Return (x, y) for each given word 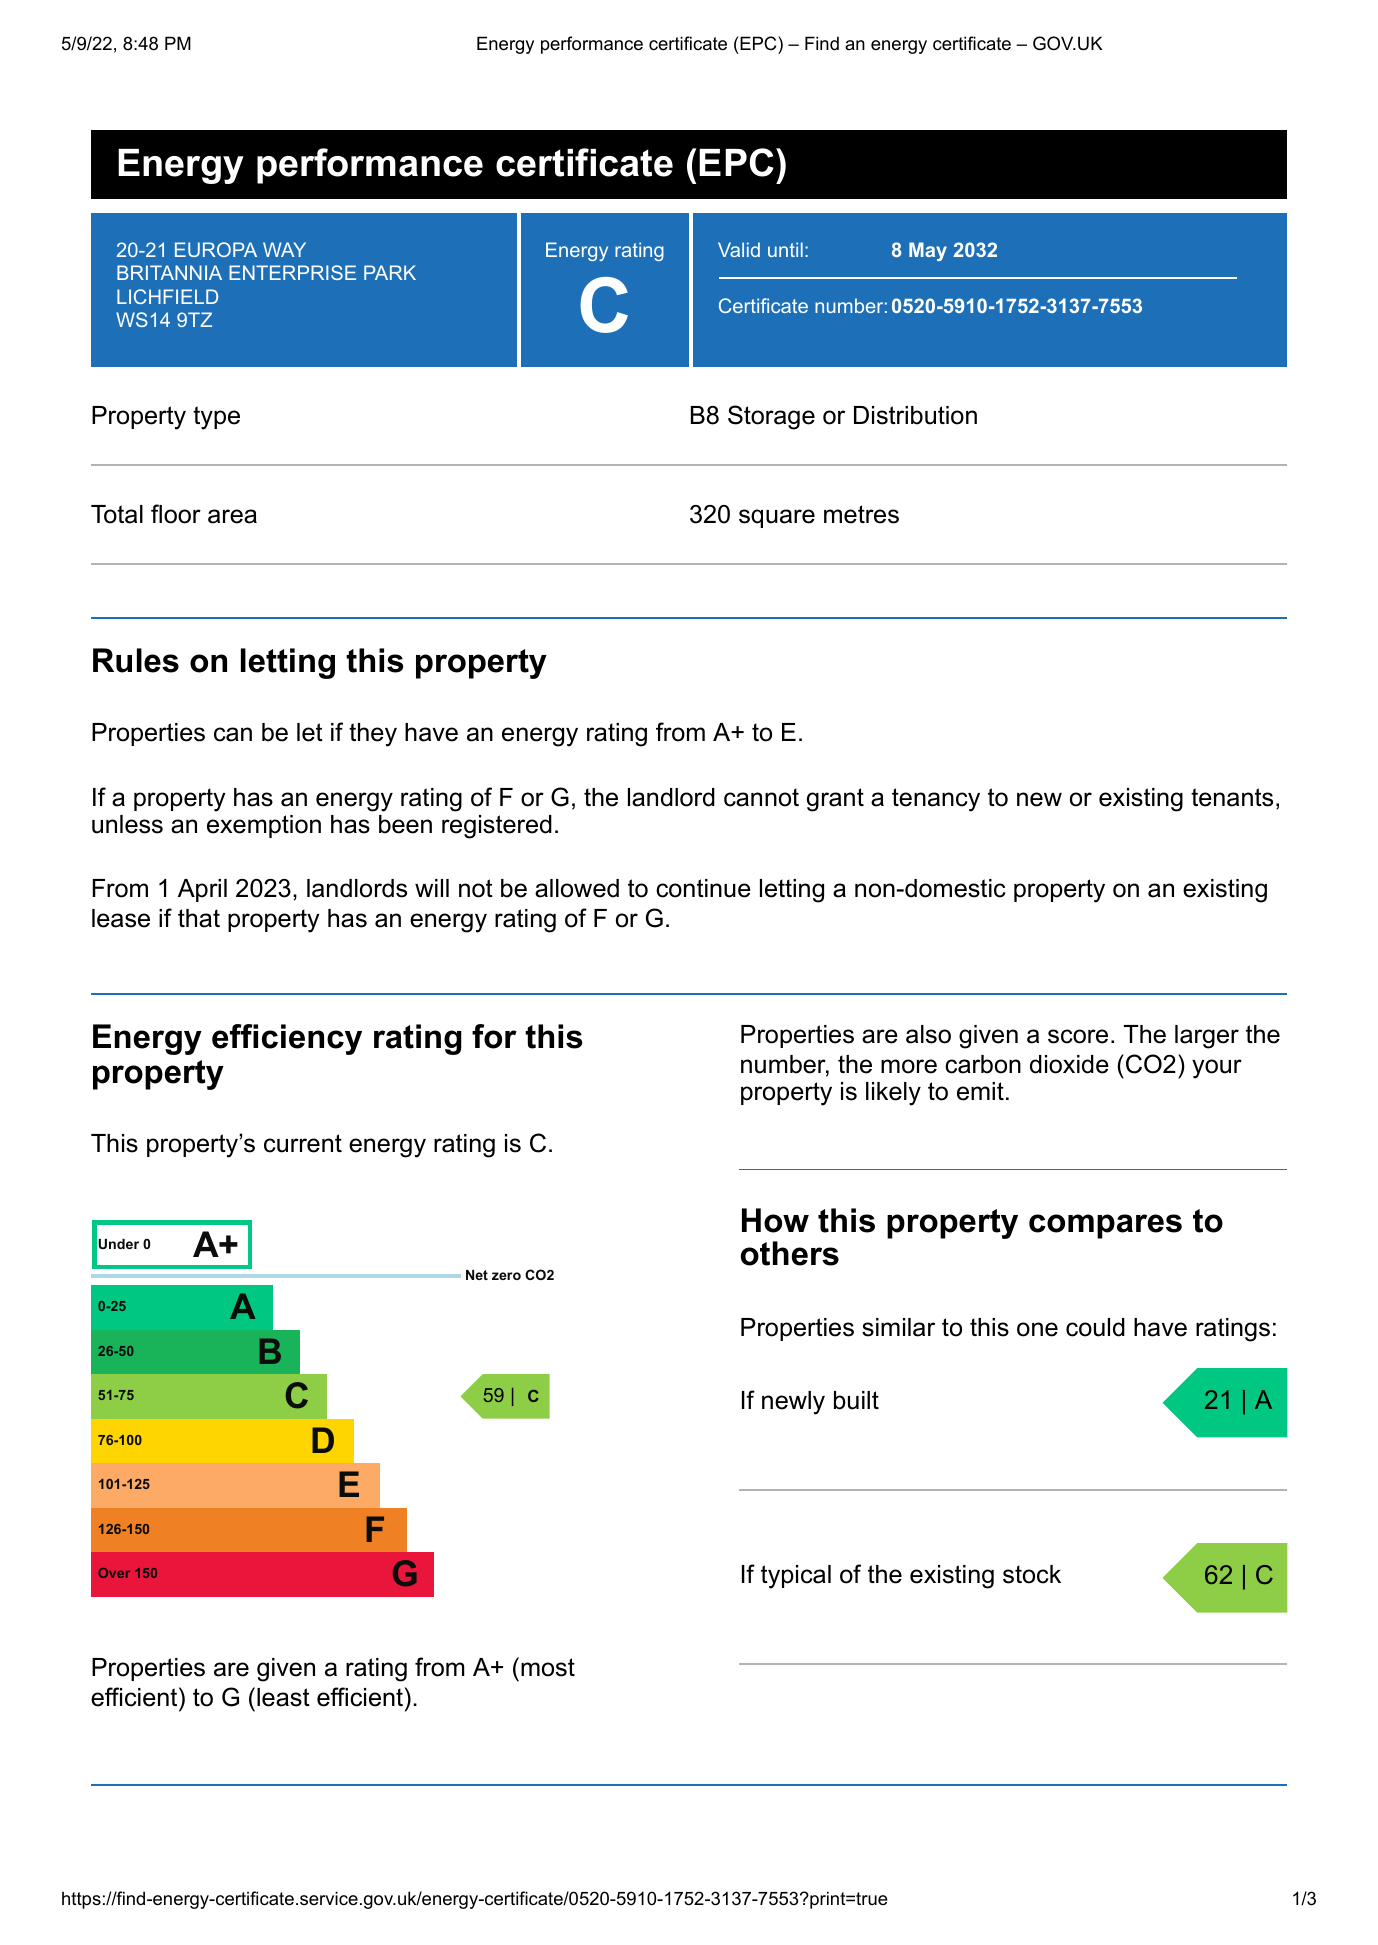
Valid (739, 249)
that (199, 918)
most (548, 1667)
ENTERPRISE (292, 272)
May (928, 251)
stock (1032, 1574)
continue (703, 888)
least (283, 1697)
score (1078, 1036)
